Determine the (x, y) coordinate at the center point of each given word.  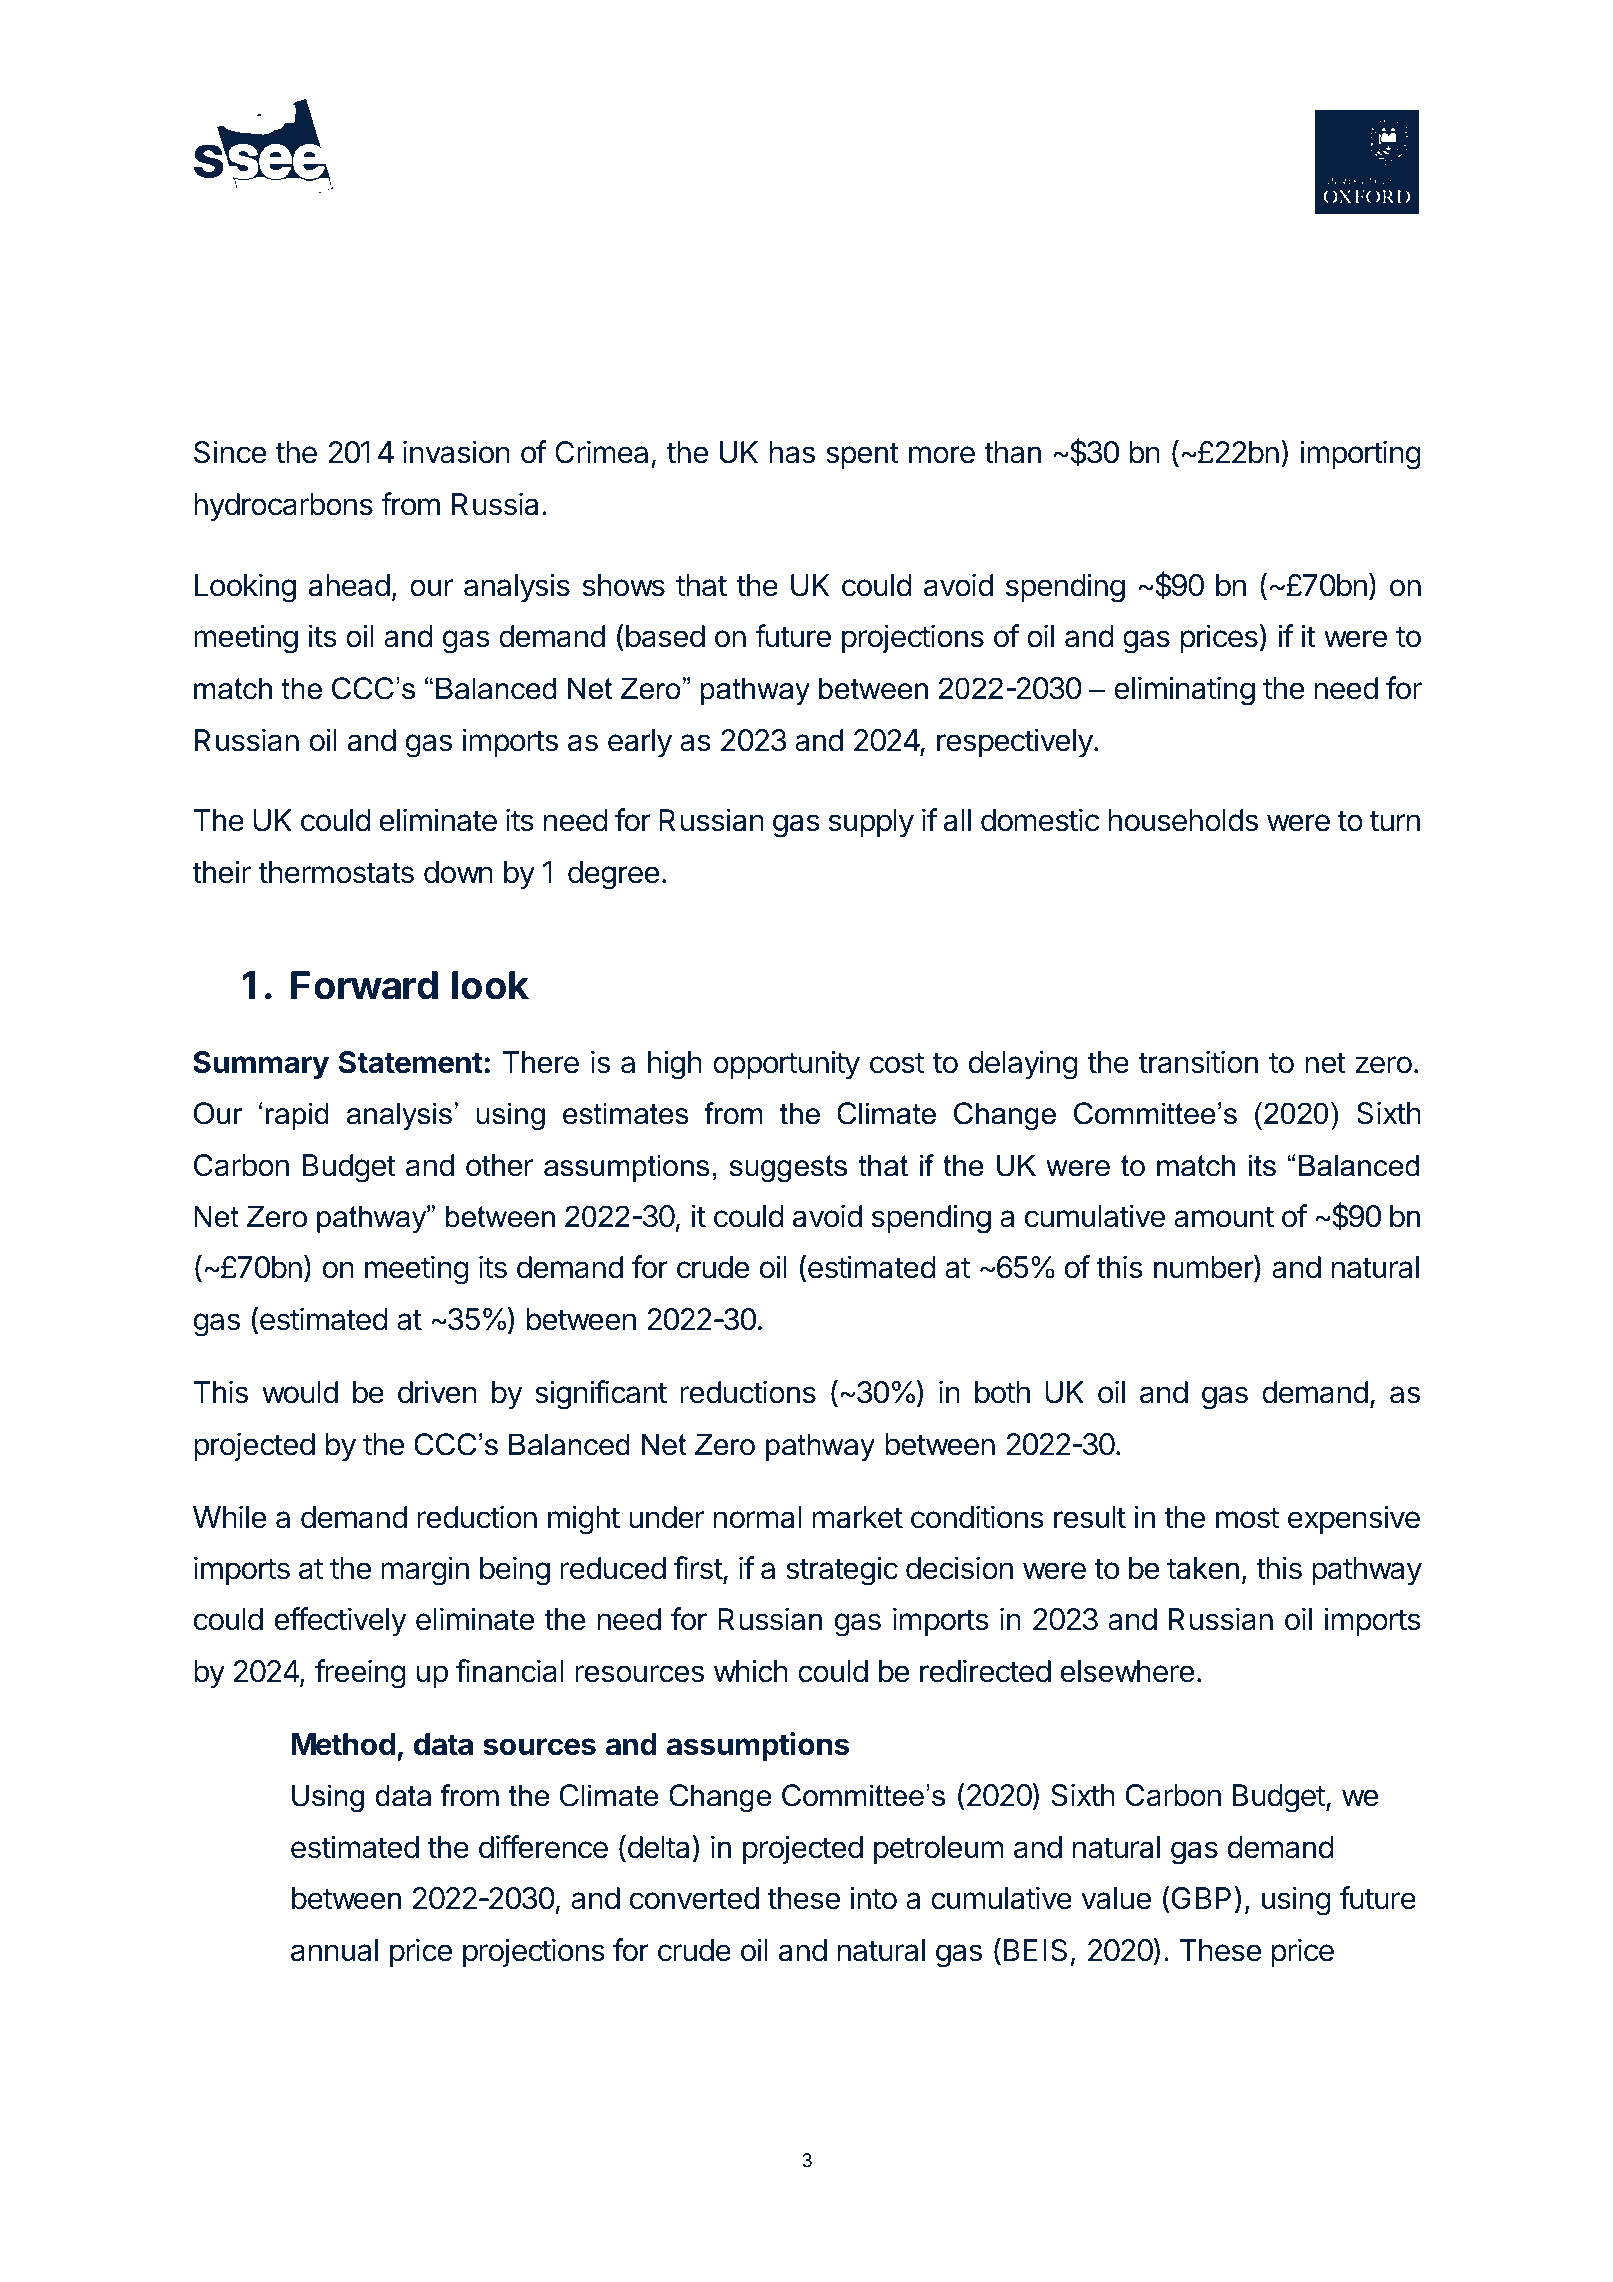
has (792, 452)
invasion (456, 452)
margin (425, 1571)
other (499, 1165)
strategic (842, 1571)
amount (1224, 1217)
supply (871, 823)
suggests (788, 1169)
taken (1203, 1568)
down (458, 872)
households (1183, 820)
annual (334, 1950)
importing (1360, 455)
